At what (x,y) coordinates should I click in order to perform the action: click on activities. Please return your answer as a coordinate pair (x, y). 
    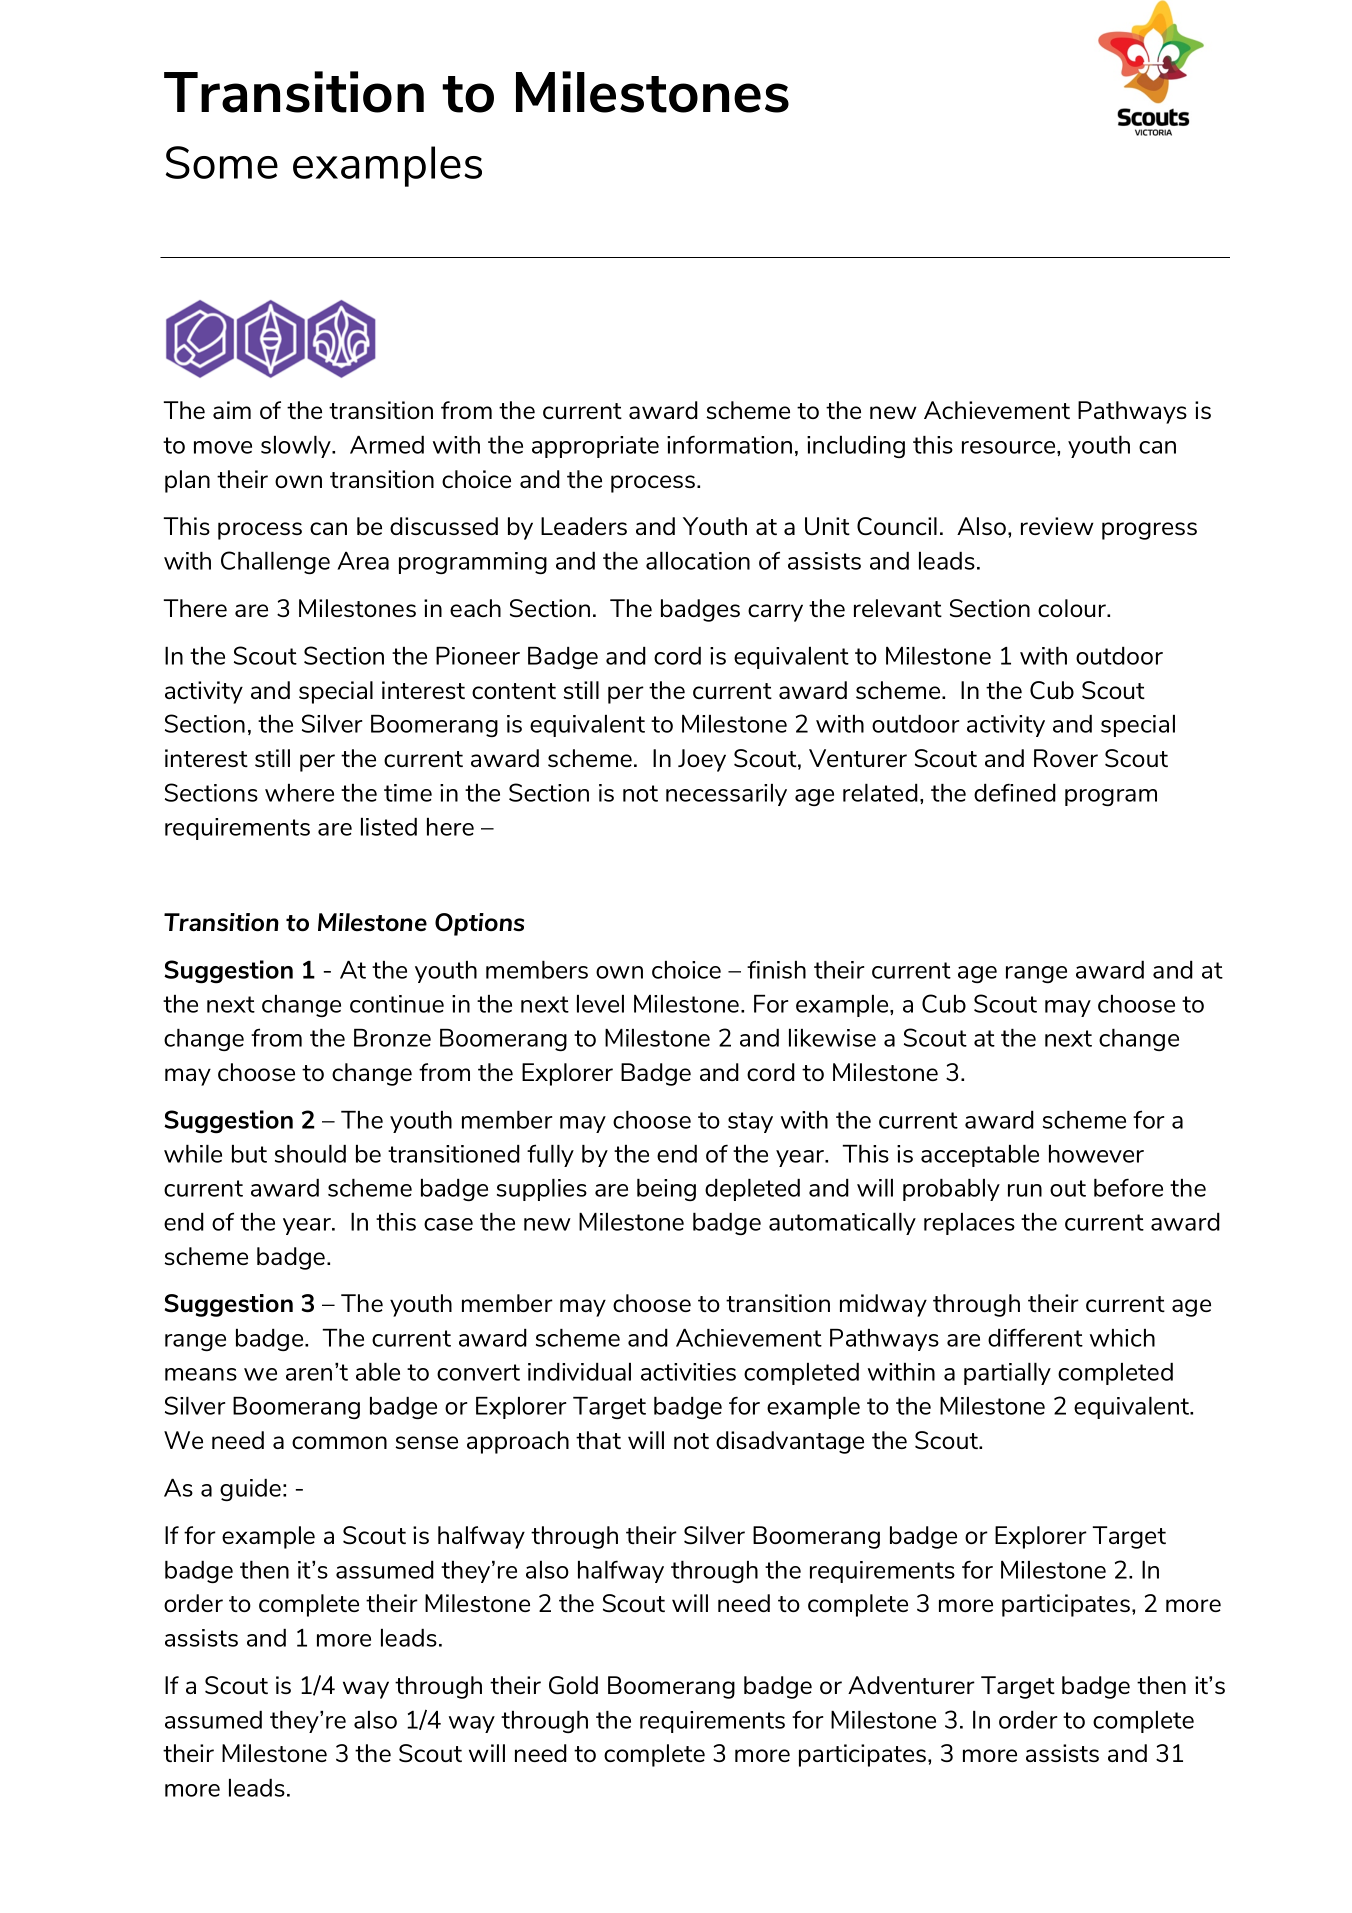
    Looking at the image, I should click on (688, 1372).
